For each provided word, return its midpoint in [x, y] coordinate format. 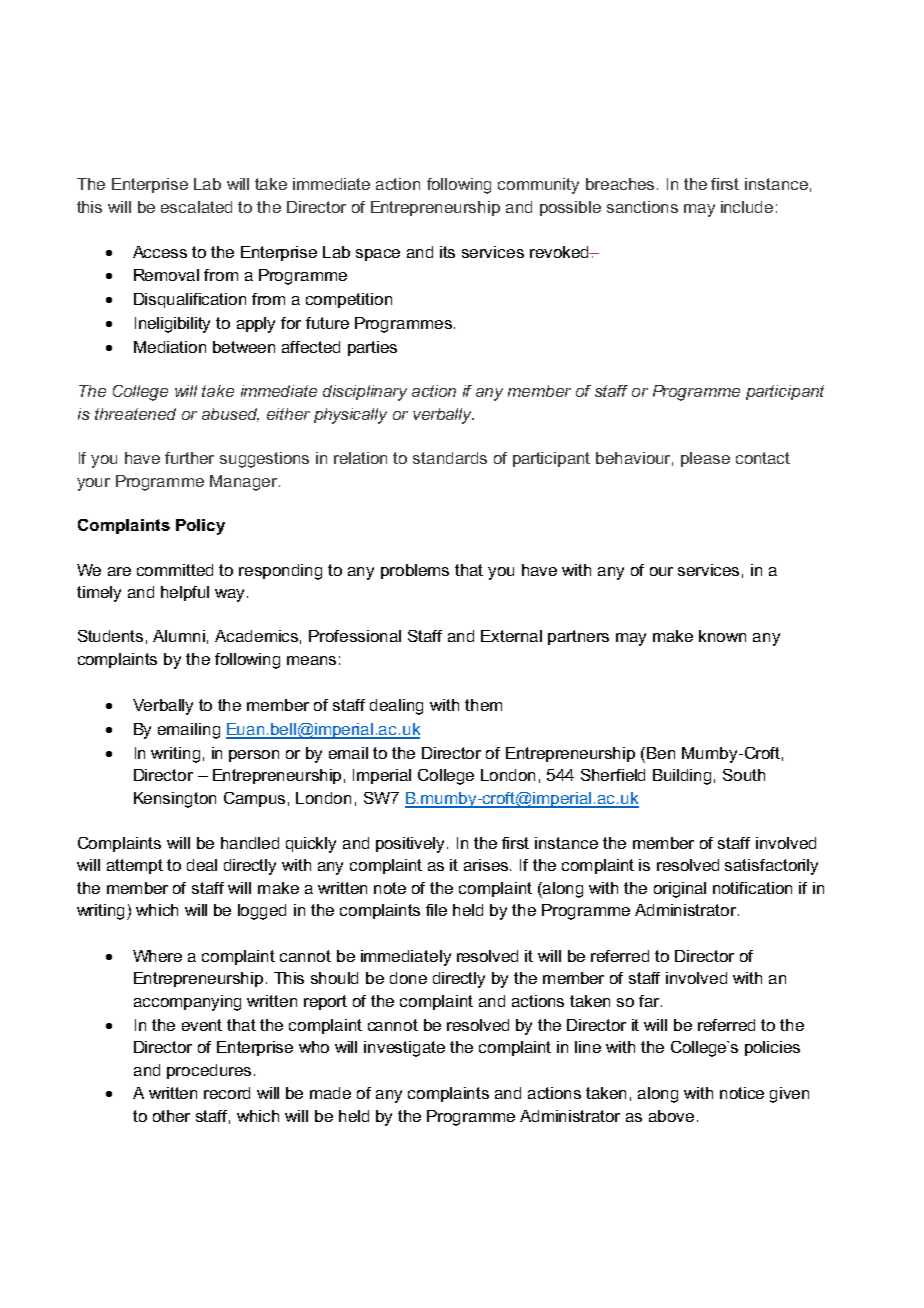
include [747, 207]
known [722, 636]
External [511, 636]
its [447, 252]
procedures [209, 1071]
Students [110, 636]
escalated [196, 207]
